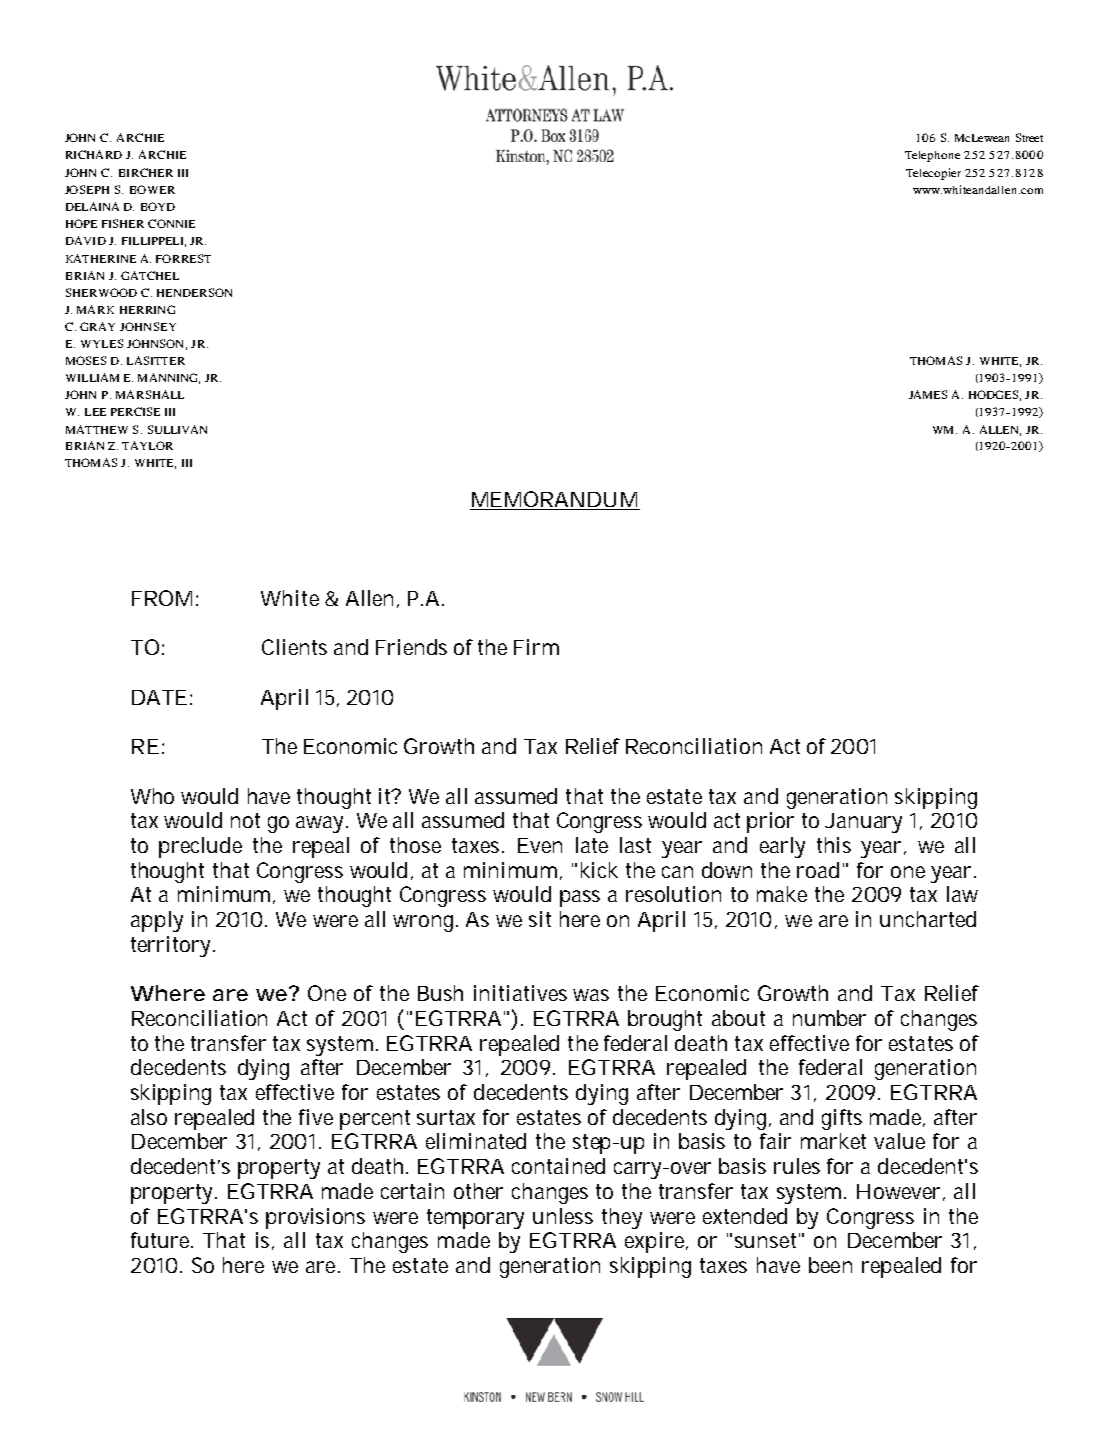 This document has width=1109, height=1435. What do you see at coordinates (200, 847) in the document?
I see `preclude` at bounding box center [200, 847].
